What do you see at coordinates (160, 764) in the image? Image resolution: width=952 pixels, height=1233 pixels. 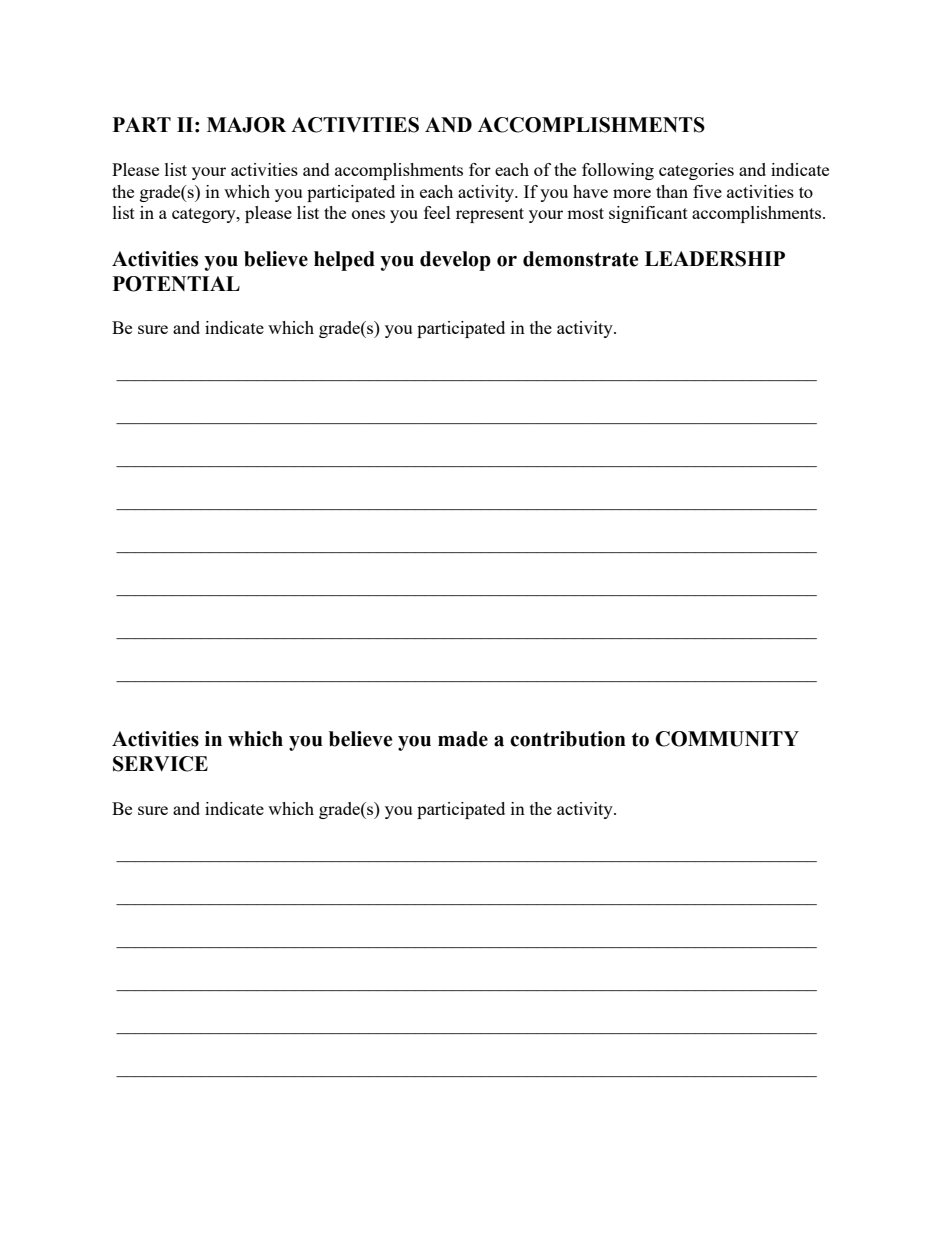 I see `SERVICE` at bounding box center [160, 764].
